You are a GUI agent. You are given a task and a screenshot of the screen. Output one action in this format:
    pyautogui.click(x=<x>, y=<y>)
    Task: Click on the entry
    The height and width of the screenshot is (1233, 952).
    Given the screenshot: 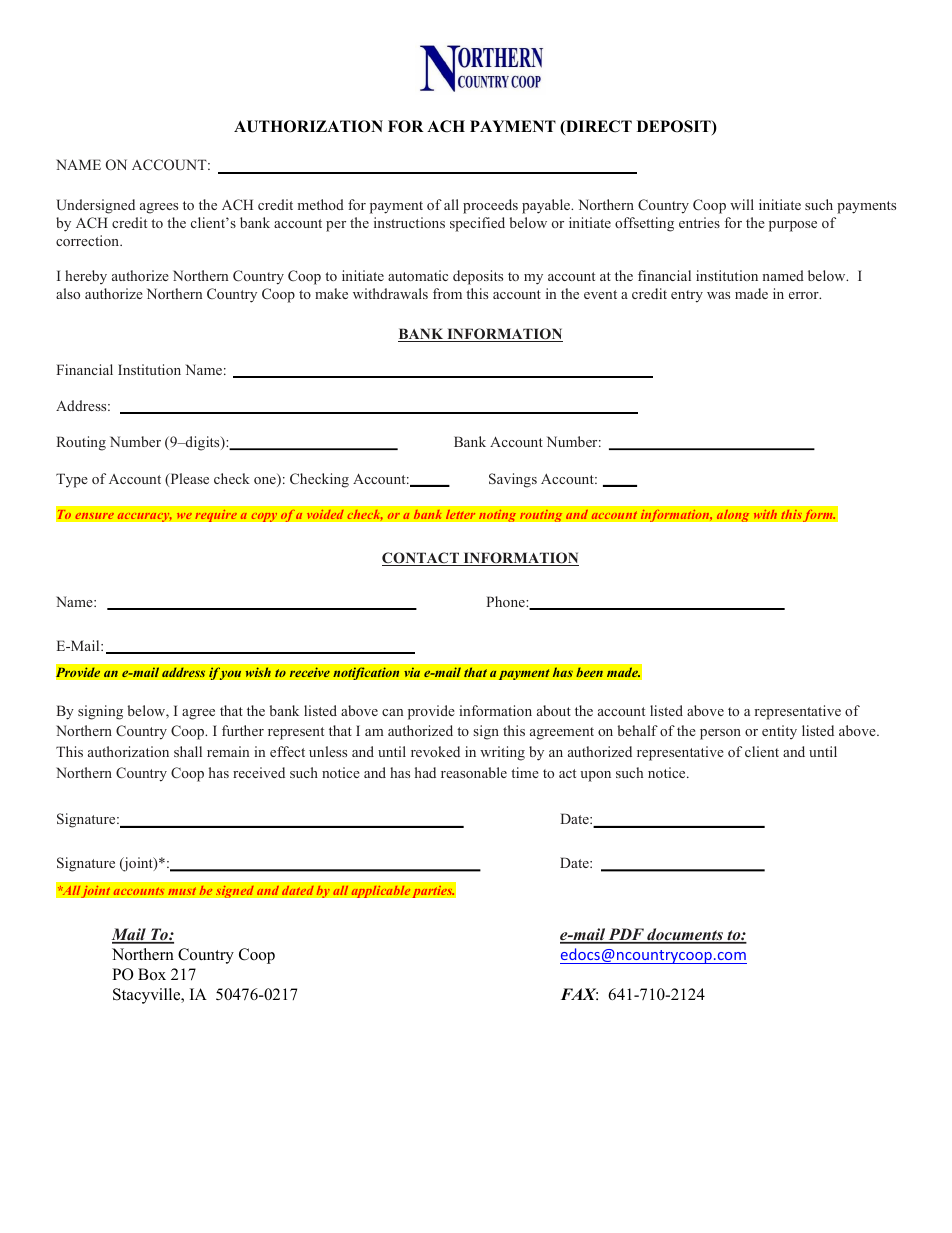 What is the action you would take?
    pyautogui.click(x=687, y=296)
